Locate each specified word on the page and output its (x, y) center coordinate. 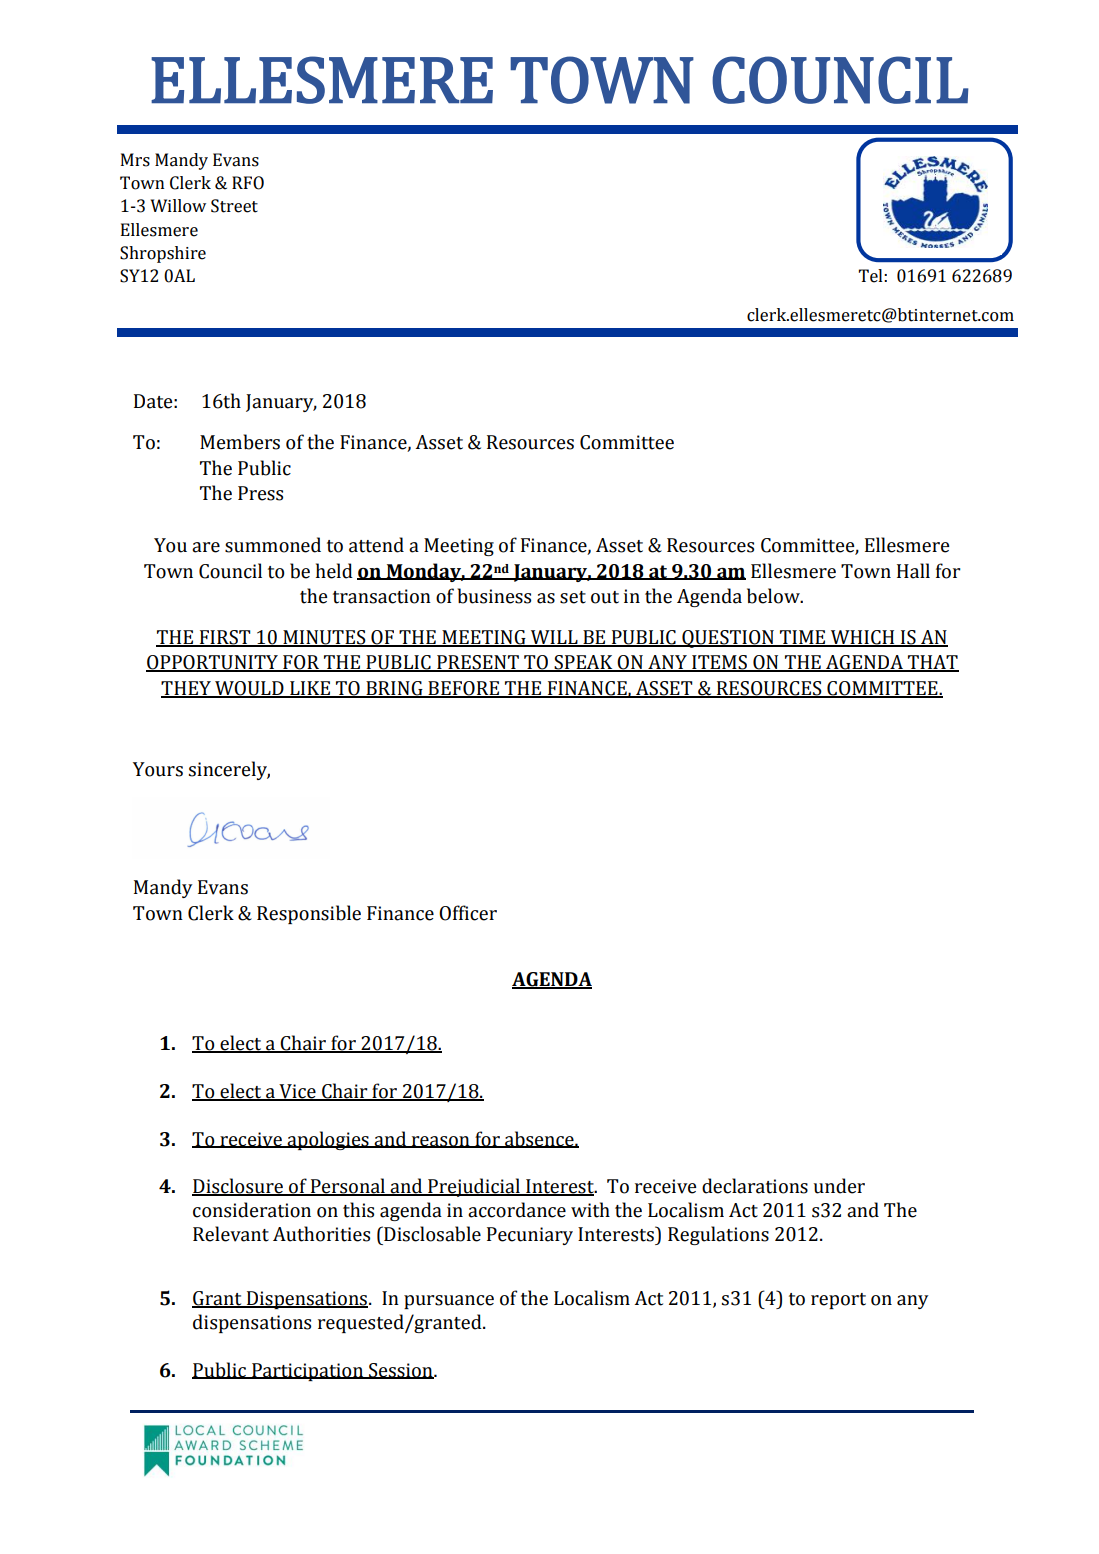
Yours (158, 769)
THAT (932, 663)
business (494, 596)
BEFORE (464, 689)
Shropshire (163, 254)
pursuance (449, 1302)
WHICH (863, 638)
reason (440, 1142)
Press (260, 493)
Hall (913, 571)
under (839, 1186)
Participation (308, 1372)
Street (234, 206)
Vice (297, 1092)
